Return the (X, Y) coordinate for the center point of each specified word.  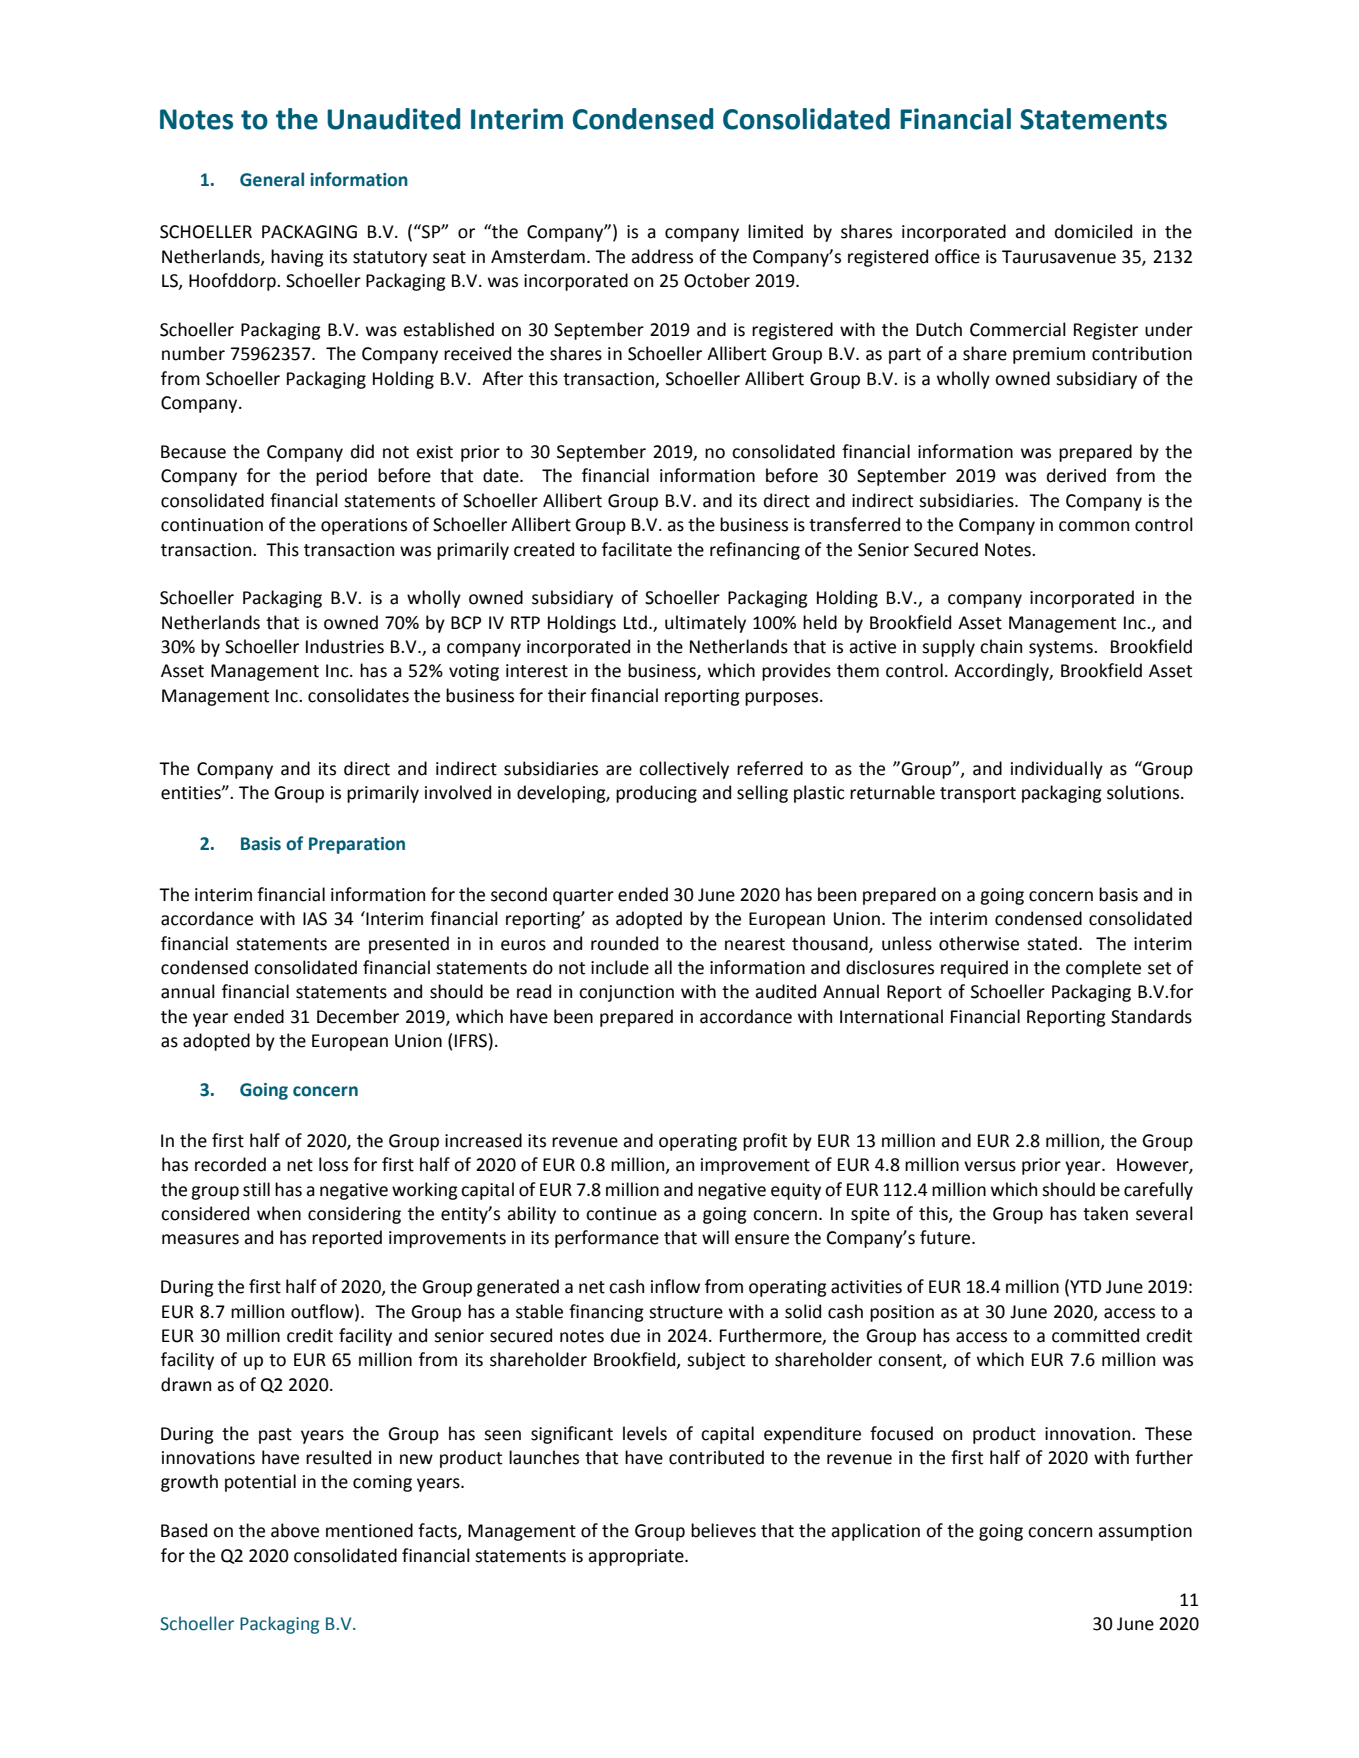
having (297, 258)
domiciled (1093, 231)
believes (723, 1530)
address (662, 256)
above (295, 1530)
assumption (1145, 1532)
